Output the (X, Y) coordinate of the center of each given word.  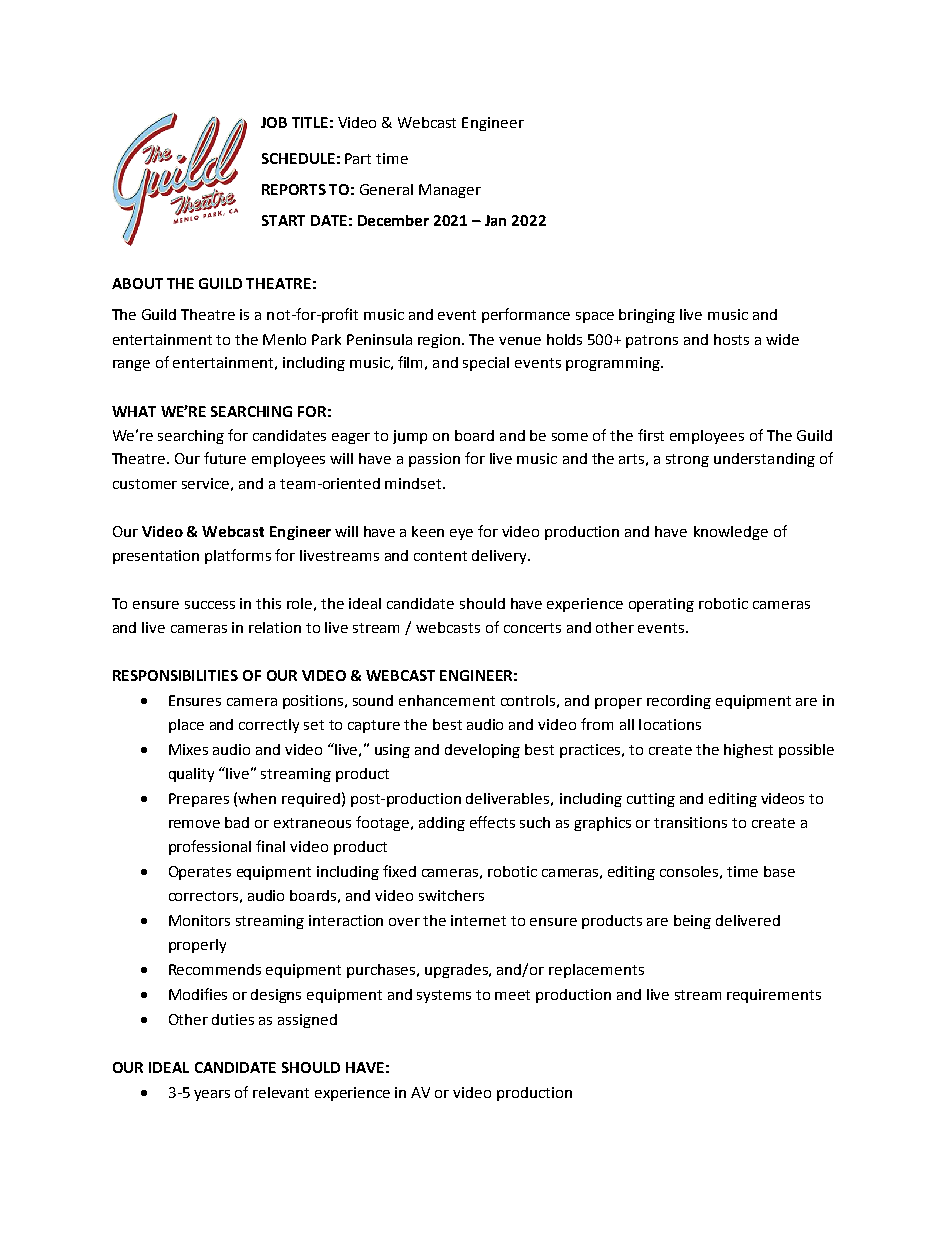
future (225, 458)
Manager (450, 191)
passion (434, 460)
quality (191, 775)
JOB (274, 122)
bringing (647, 316)
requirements (774, 996)
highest (748, 751)
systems (444, 996)
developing (482, 751)
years (212, 1095)
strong (687, 460)
